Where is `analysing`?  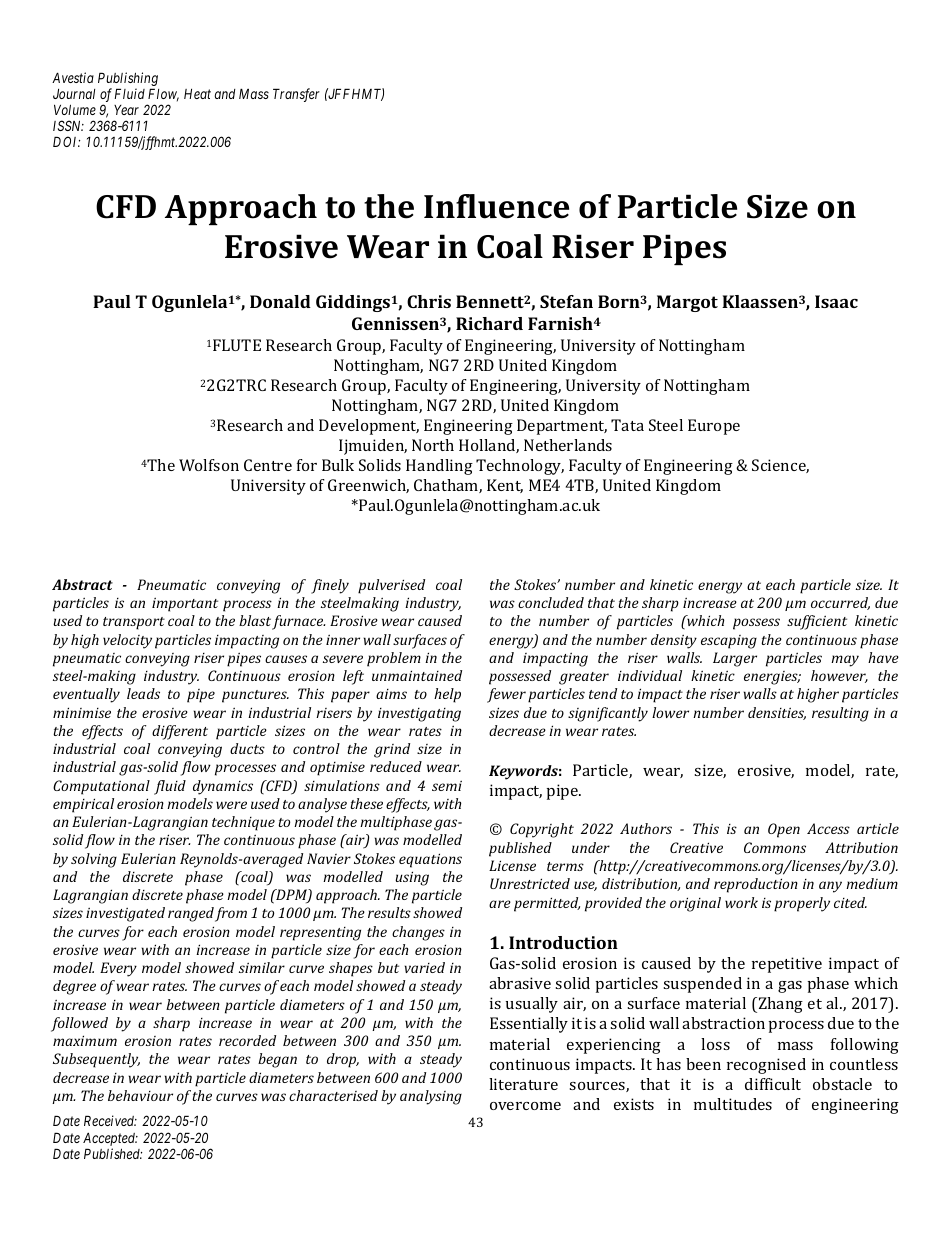
analysing is located at coordinates (431, 1097).
